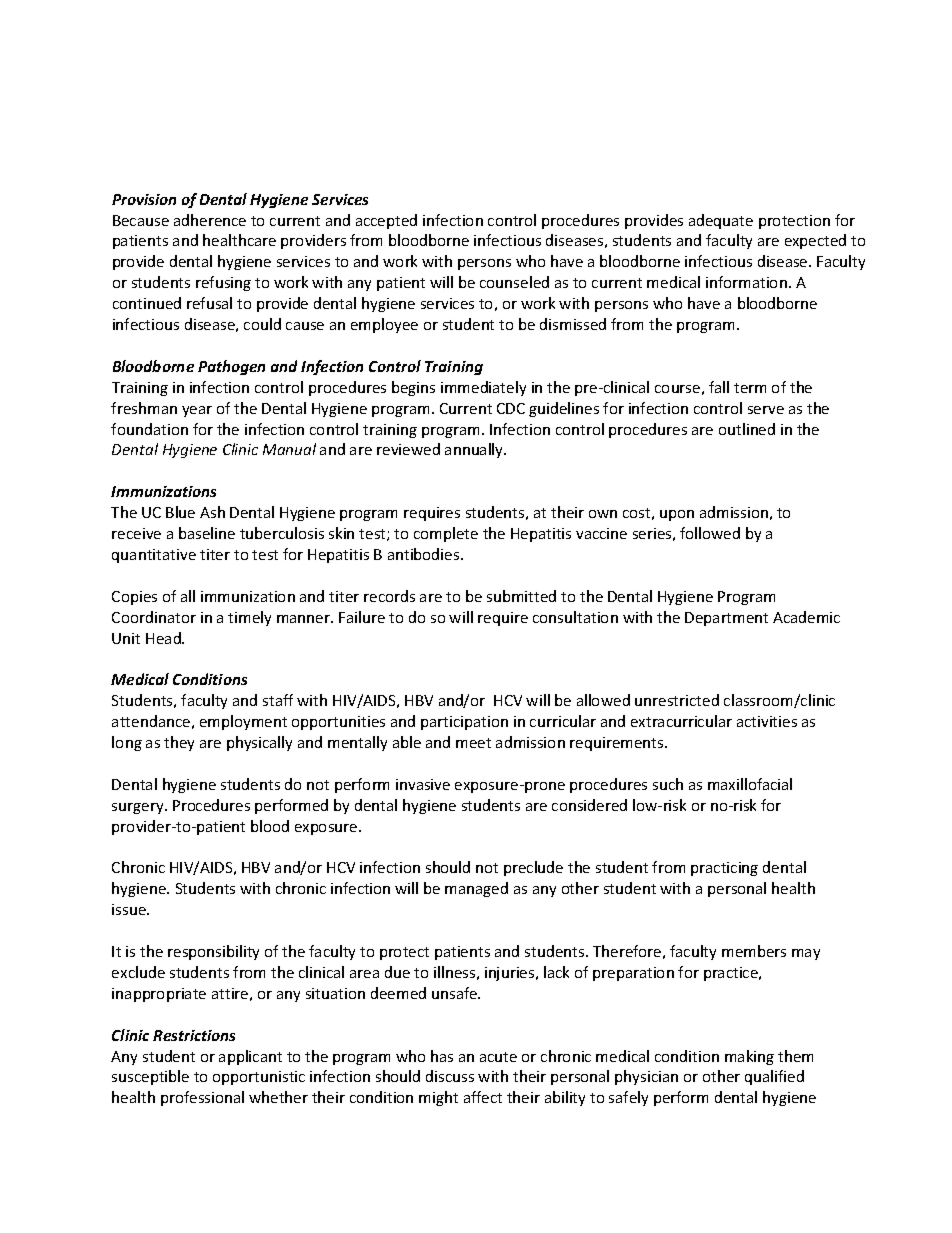 This screenshot has height=1233, width=952. I want to click on Head, so click(164, 638).
